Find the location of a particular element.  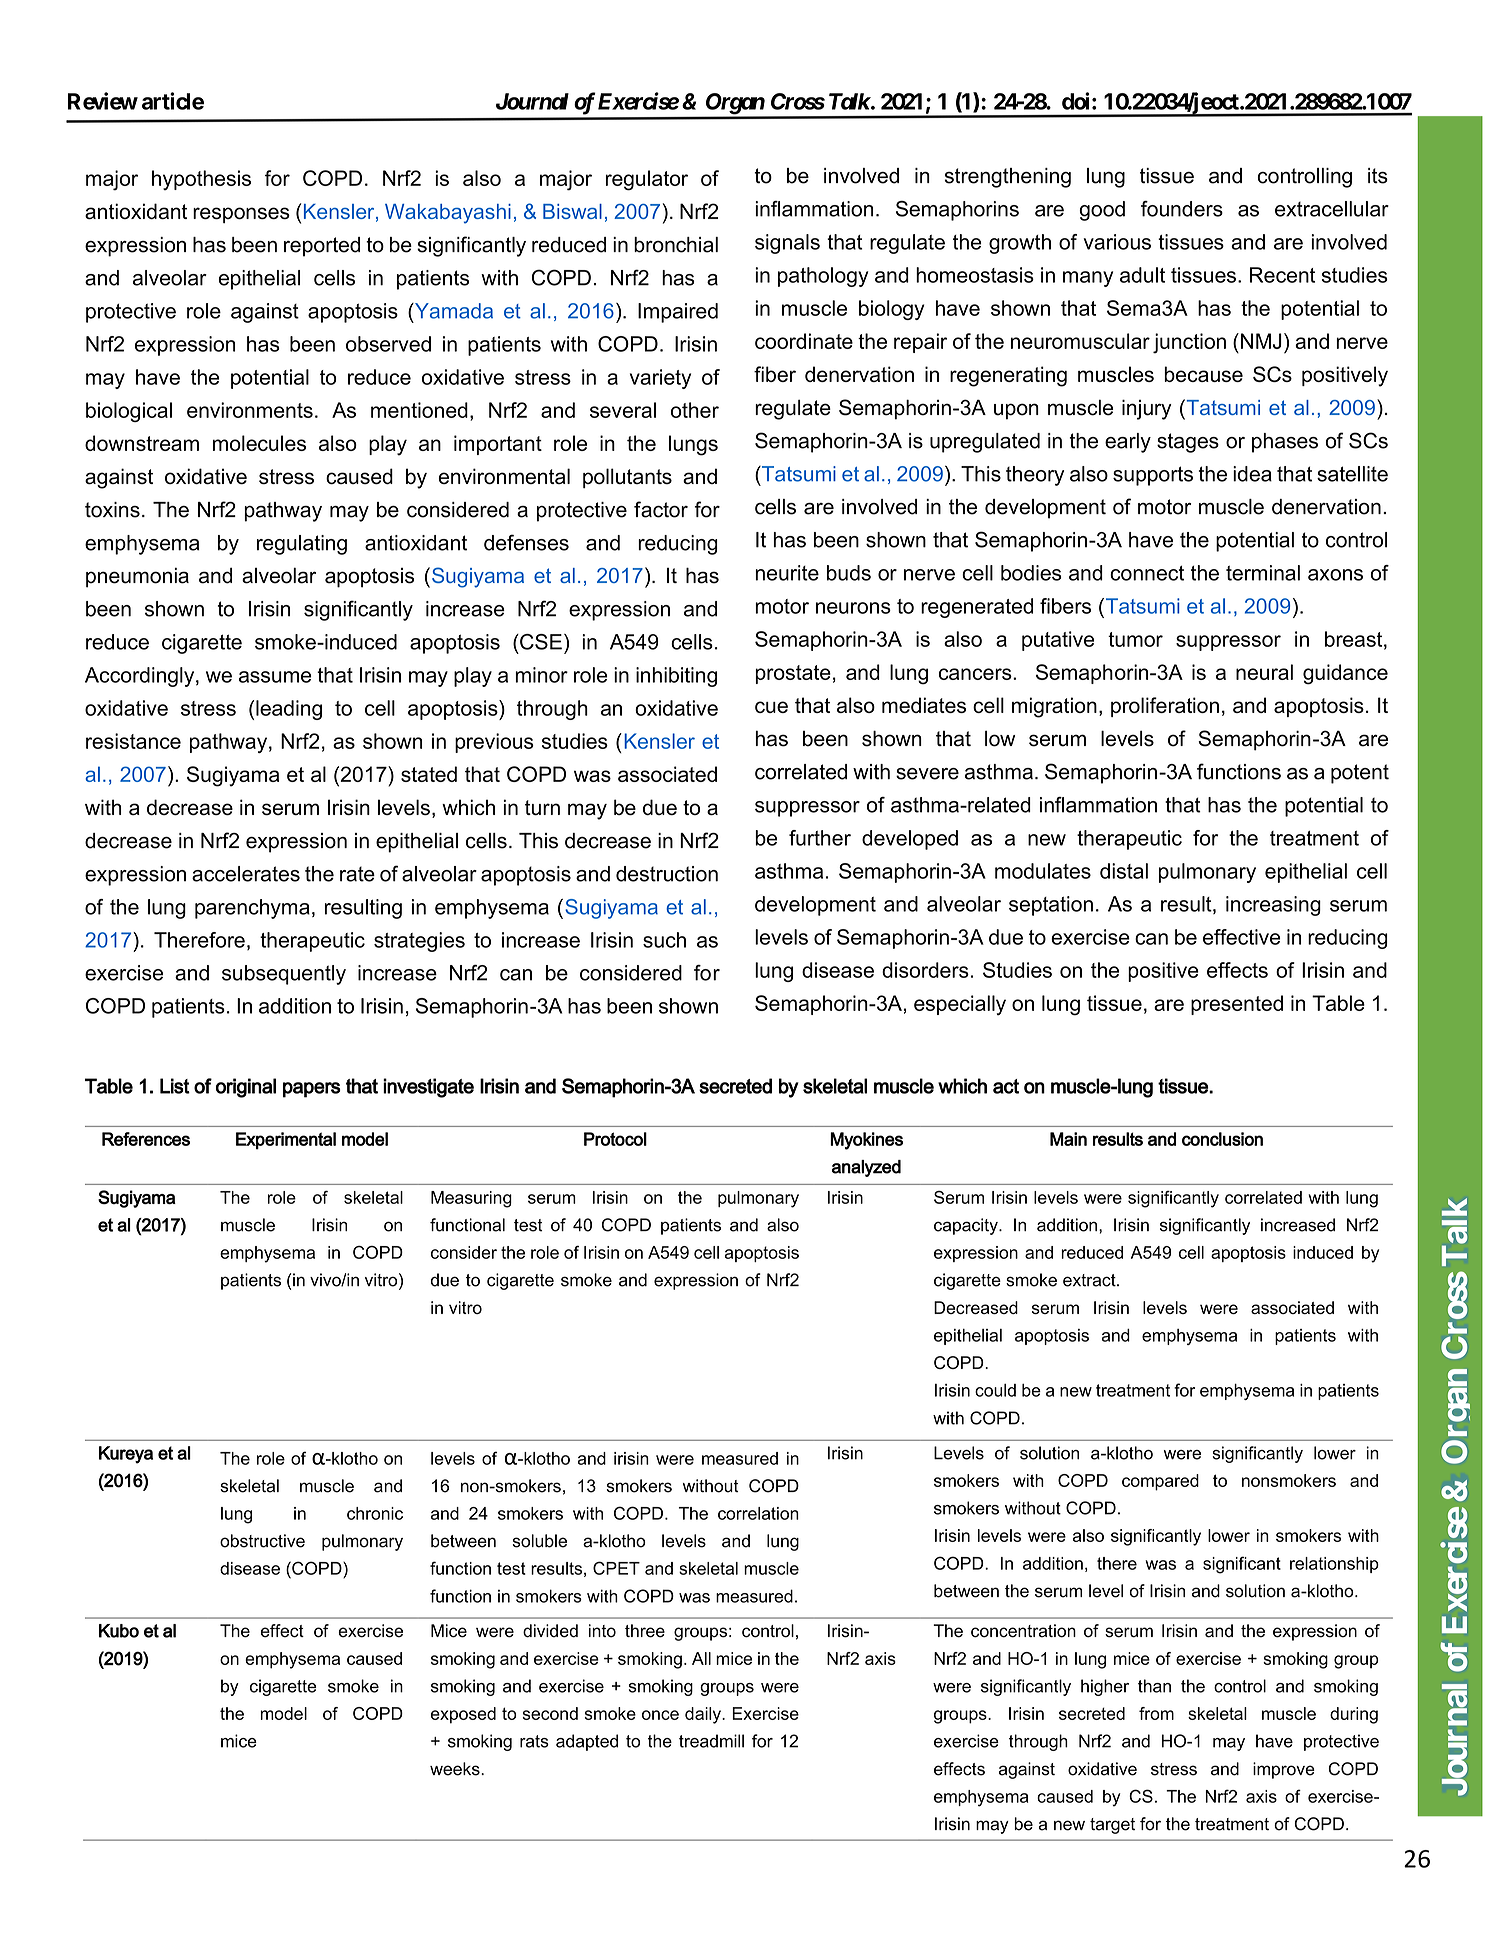

daily is located at coordinates (704, 1715).
